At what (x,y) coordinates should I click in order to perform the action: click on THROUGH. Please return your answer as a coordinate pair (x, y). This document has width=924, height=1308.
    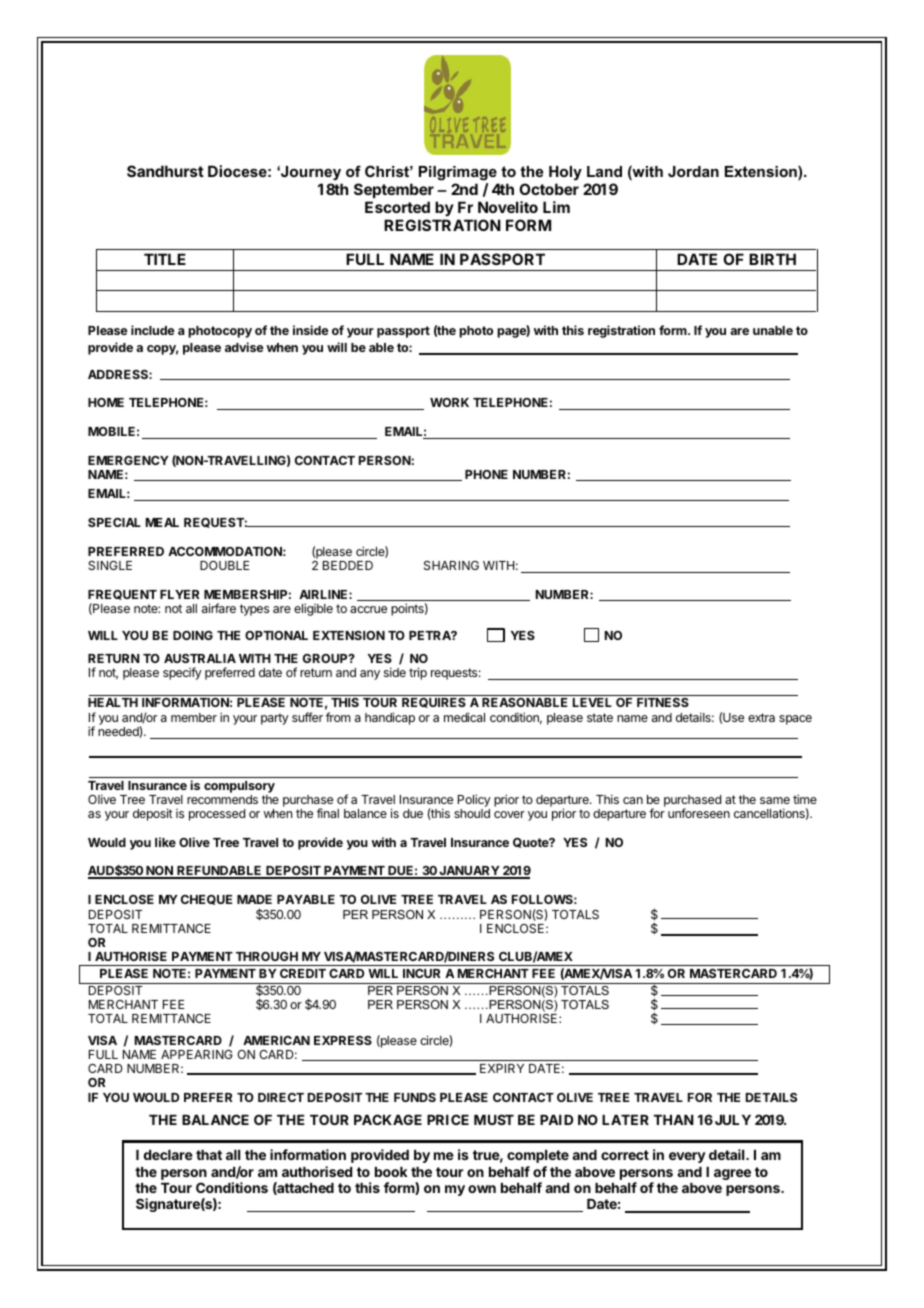
    Looking at the image, I should click on (267, 956).
